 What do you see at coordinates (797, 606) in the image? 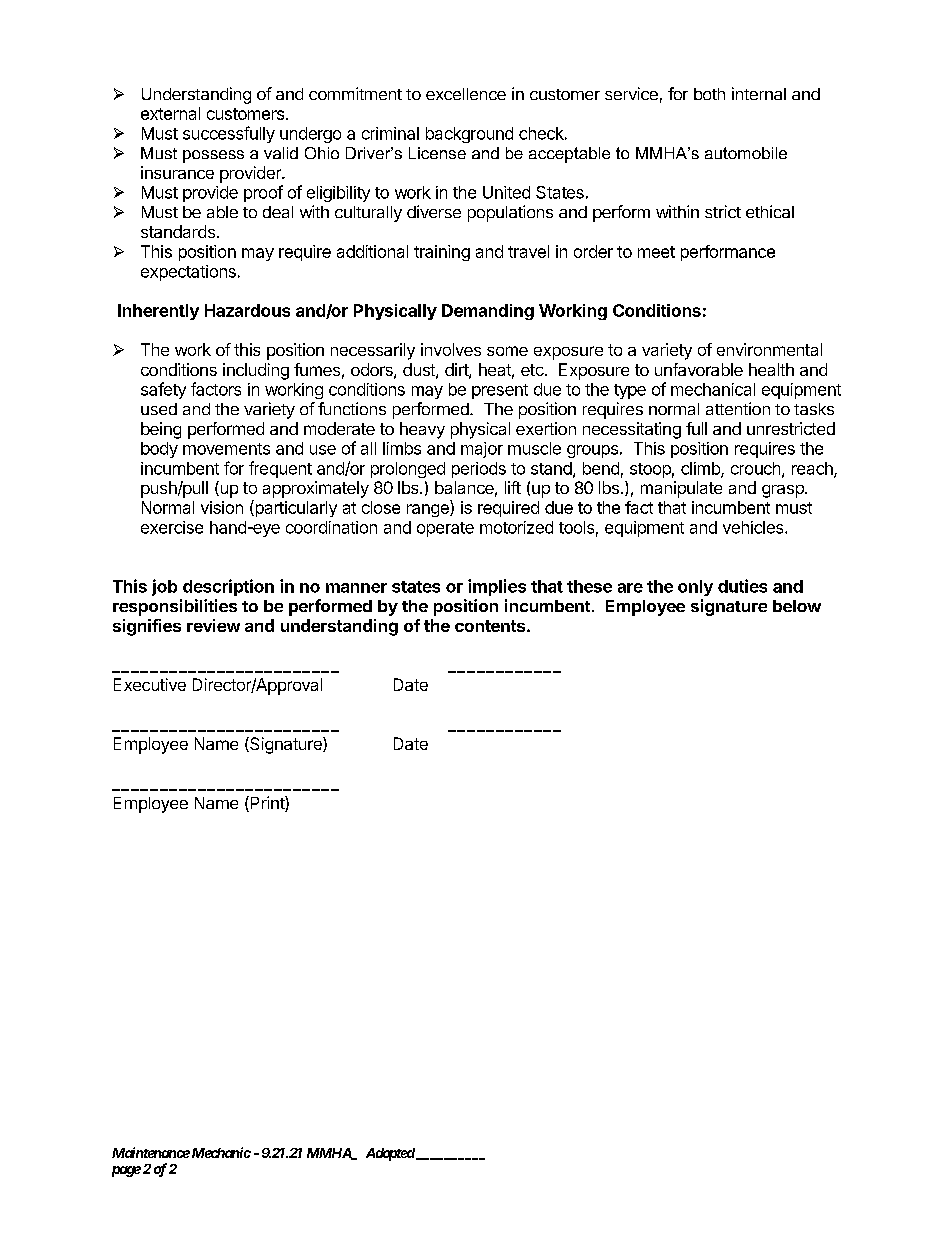
I see `below` at bounding box center [797, 606].
